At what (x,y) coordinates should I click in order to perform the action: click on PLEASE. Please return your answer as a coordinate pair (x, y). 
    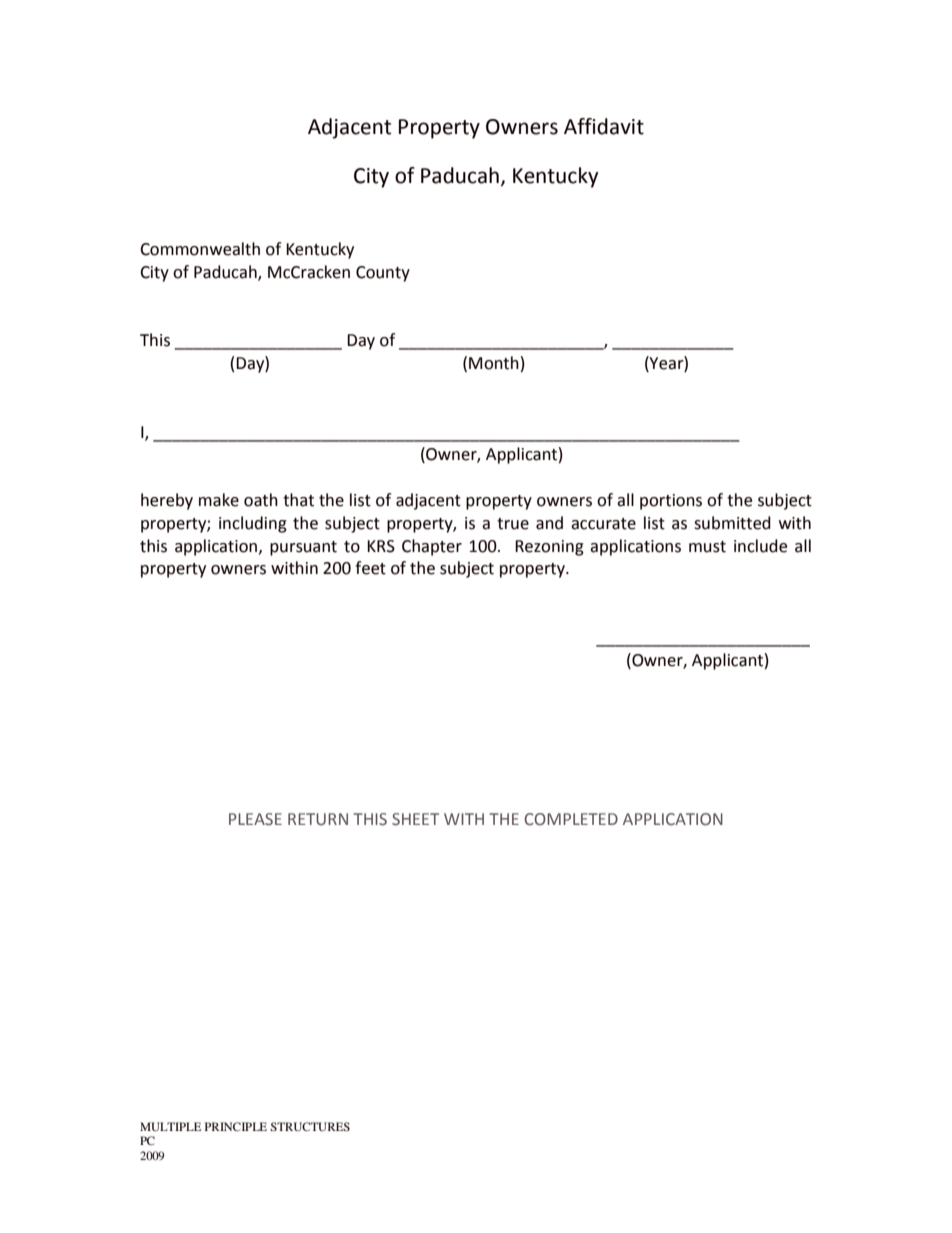
    Looking at the image, I should click on (255, 819).
